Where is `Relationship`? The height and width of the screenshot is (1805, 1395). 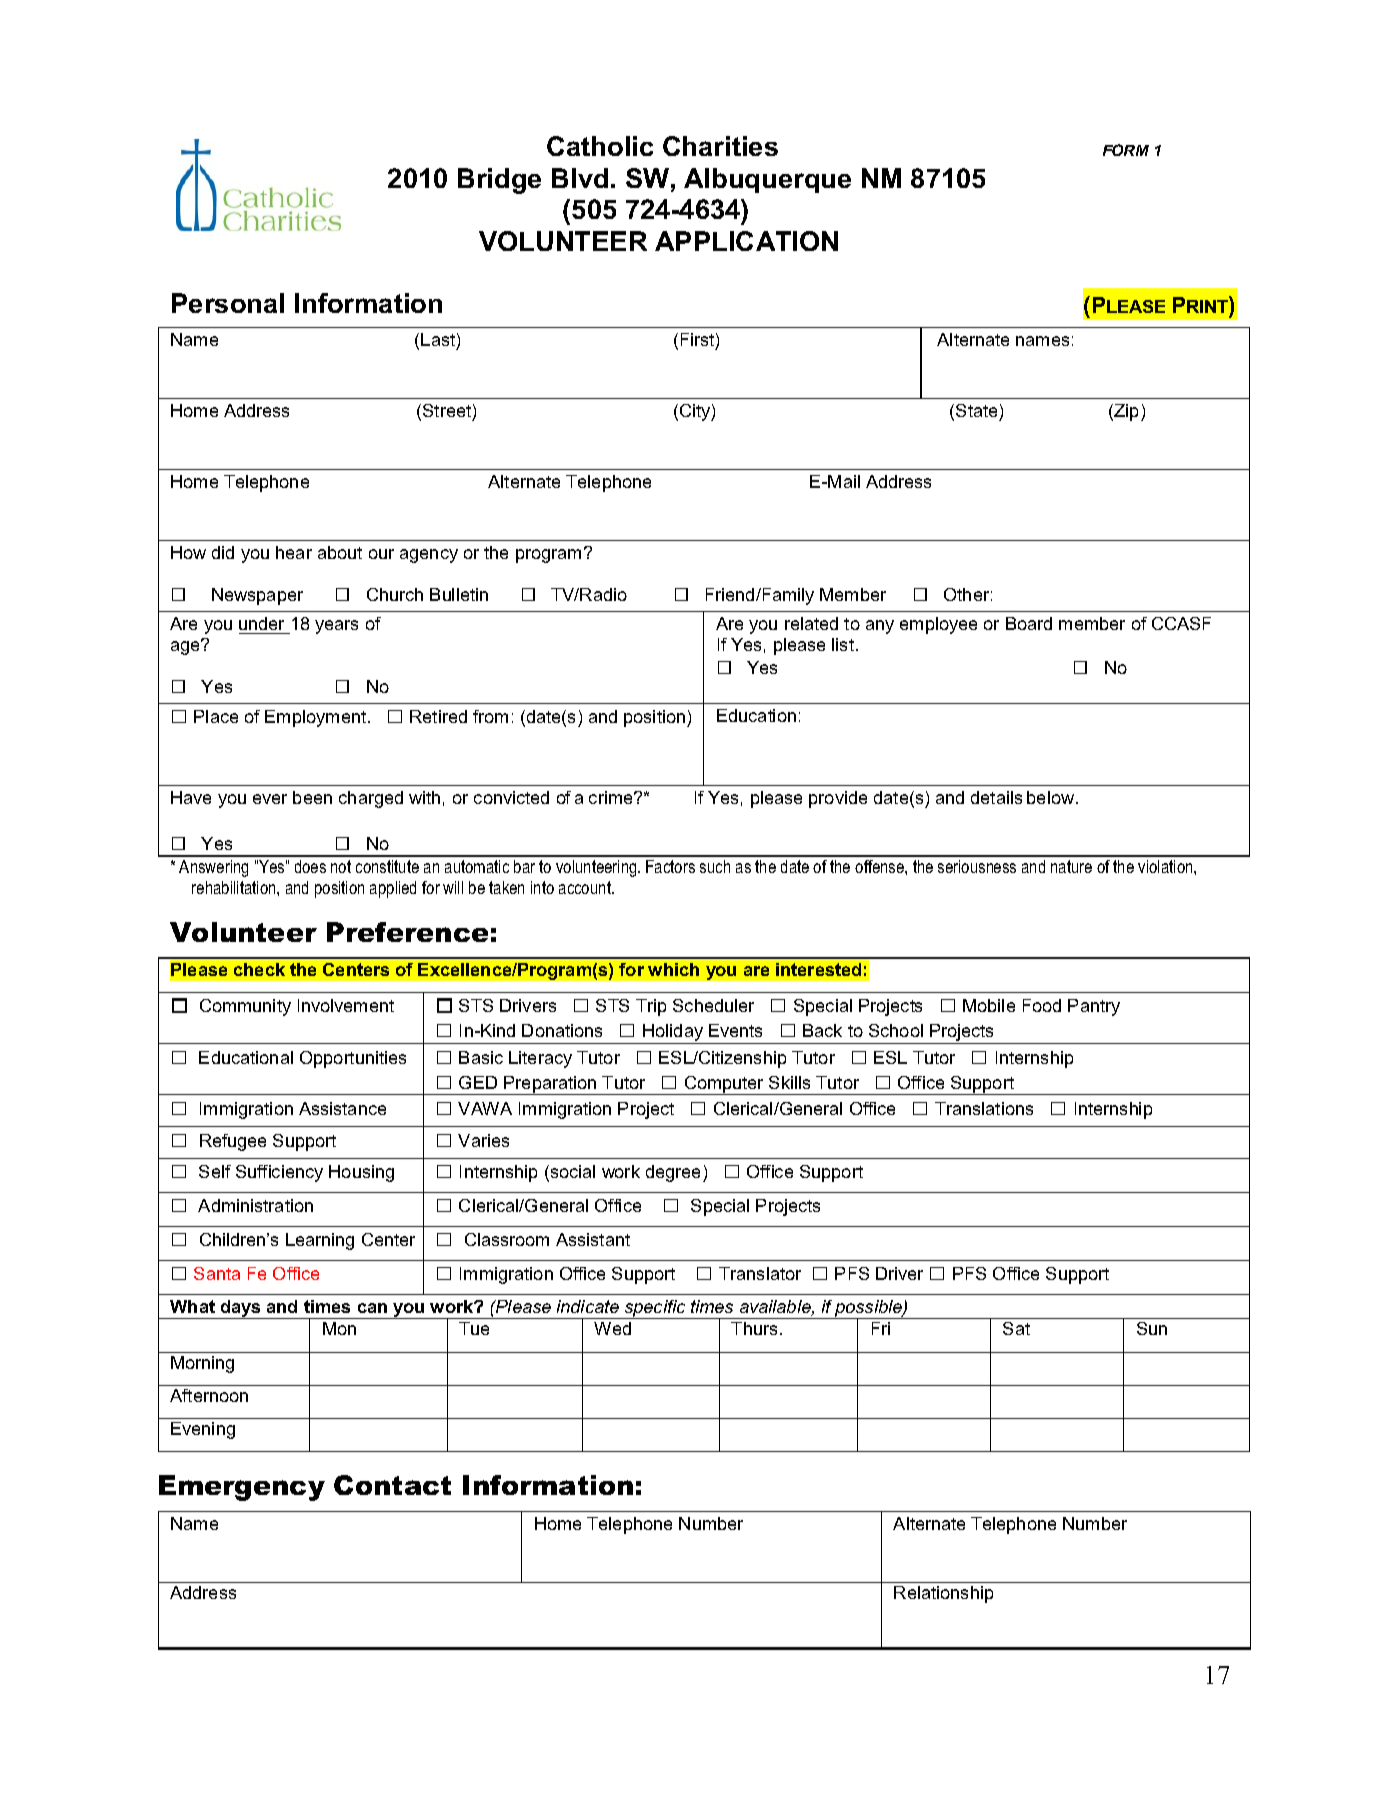
Relationship is located at coordinates (943, 1594).
